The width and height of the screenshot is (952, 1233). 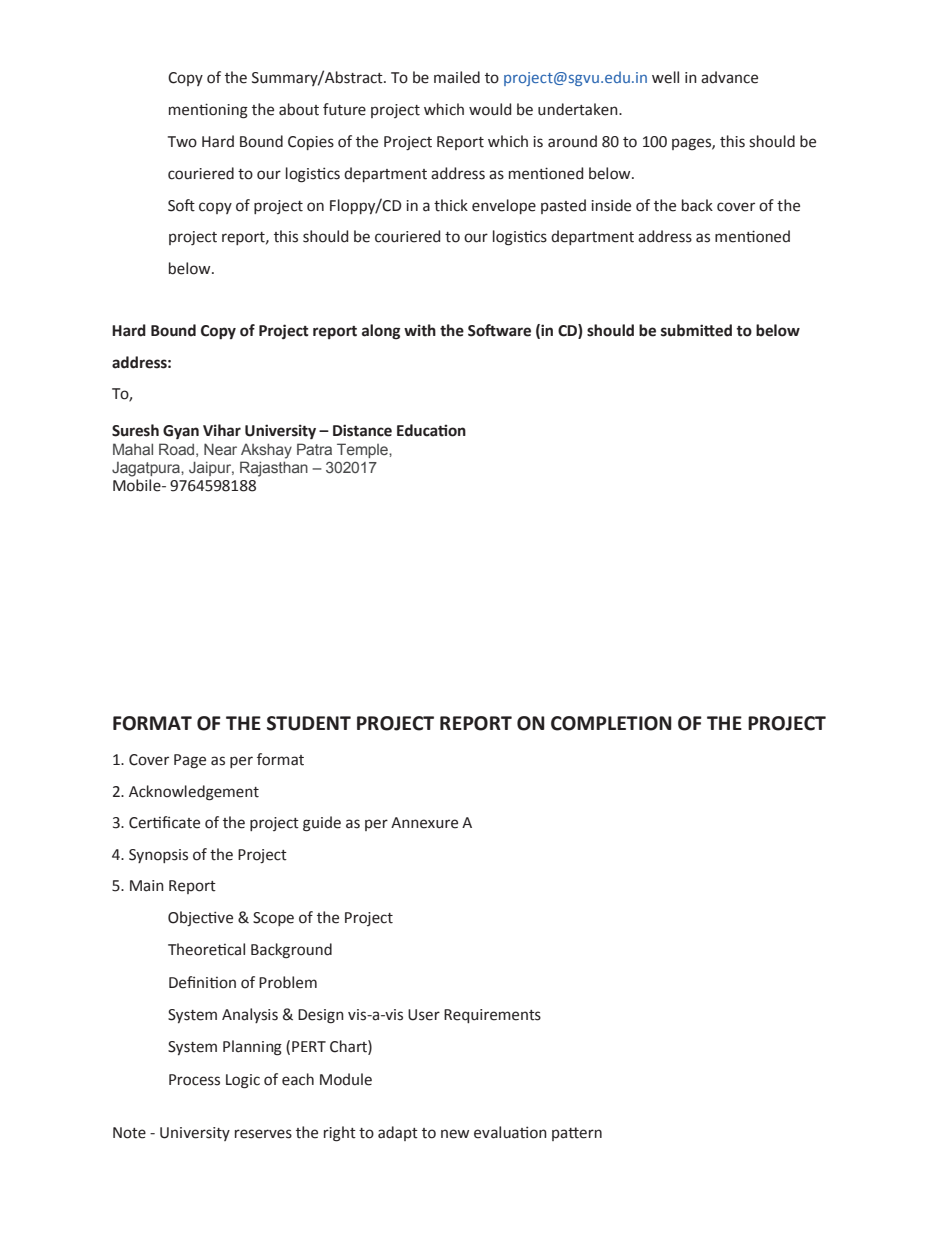 What do you see at coordinates (577, 1134) in the screenshot?
I see `pattern` at bounding box center [577, 1134].
